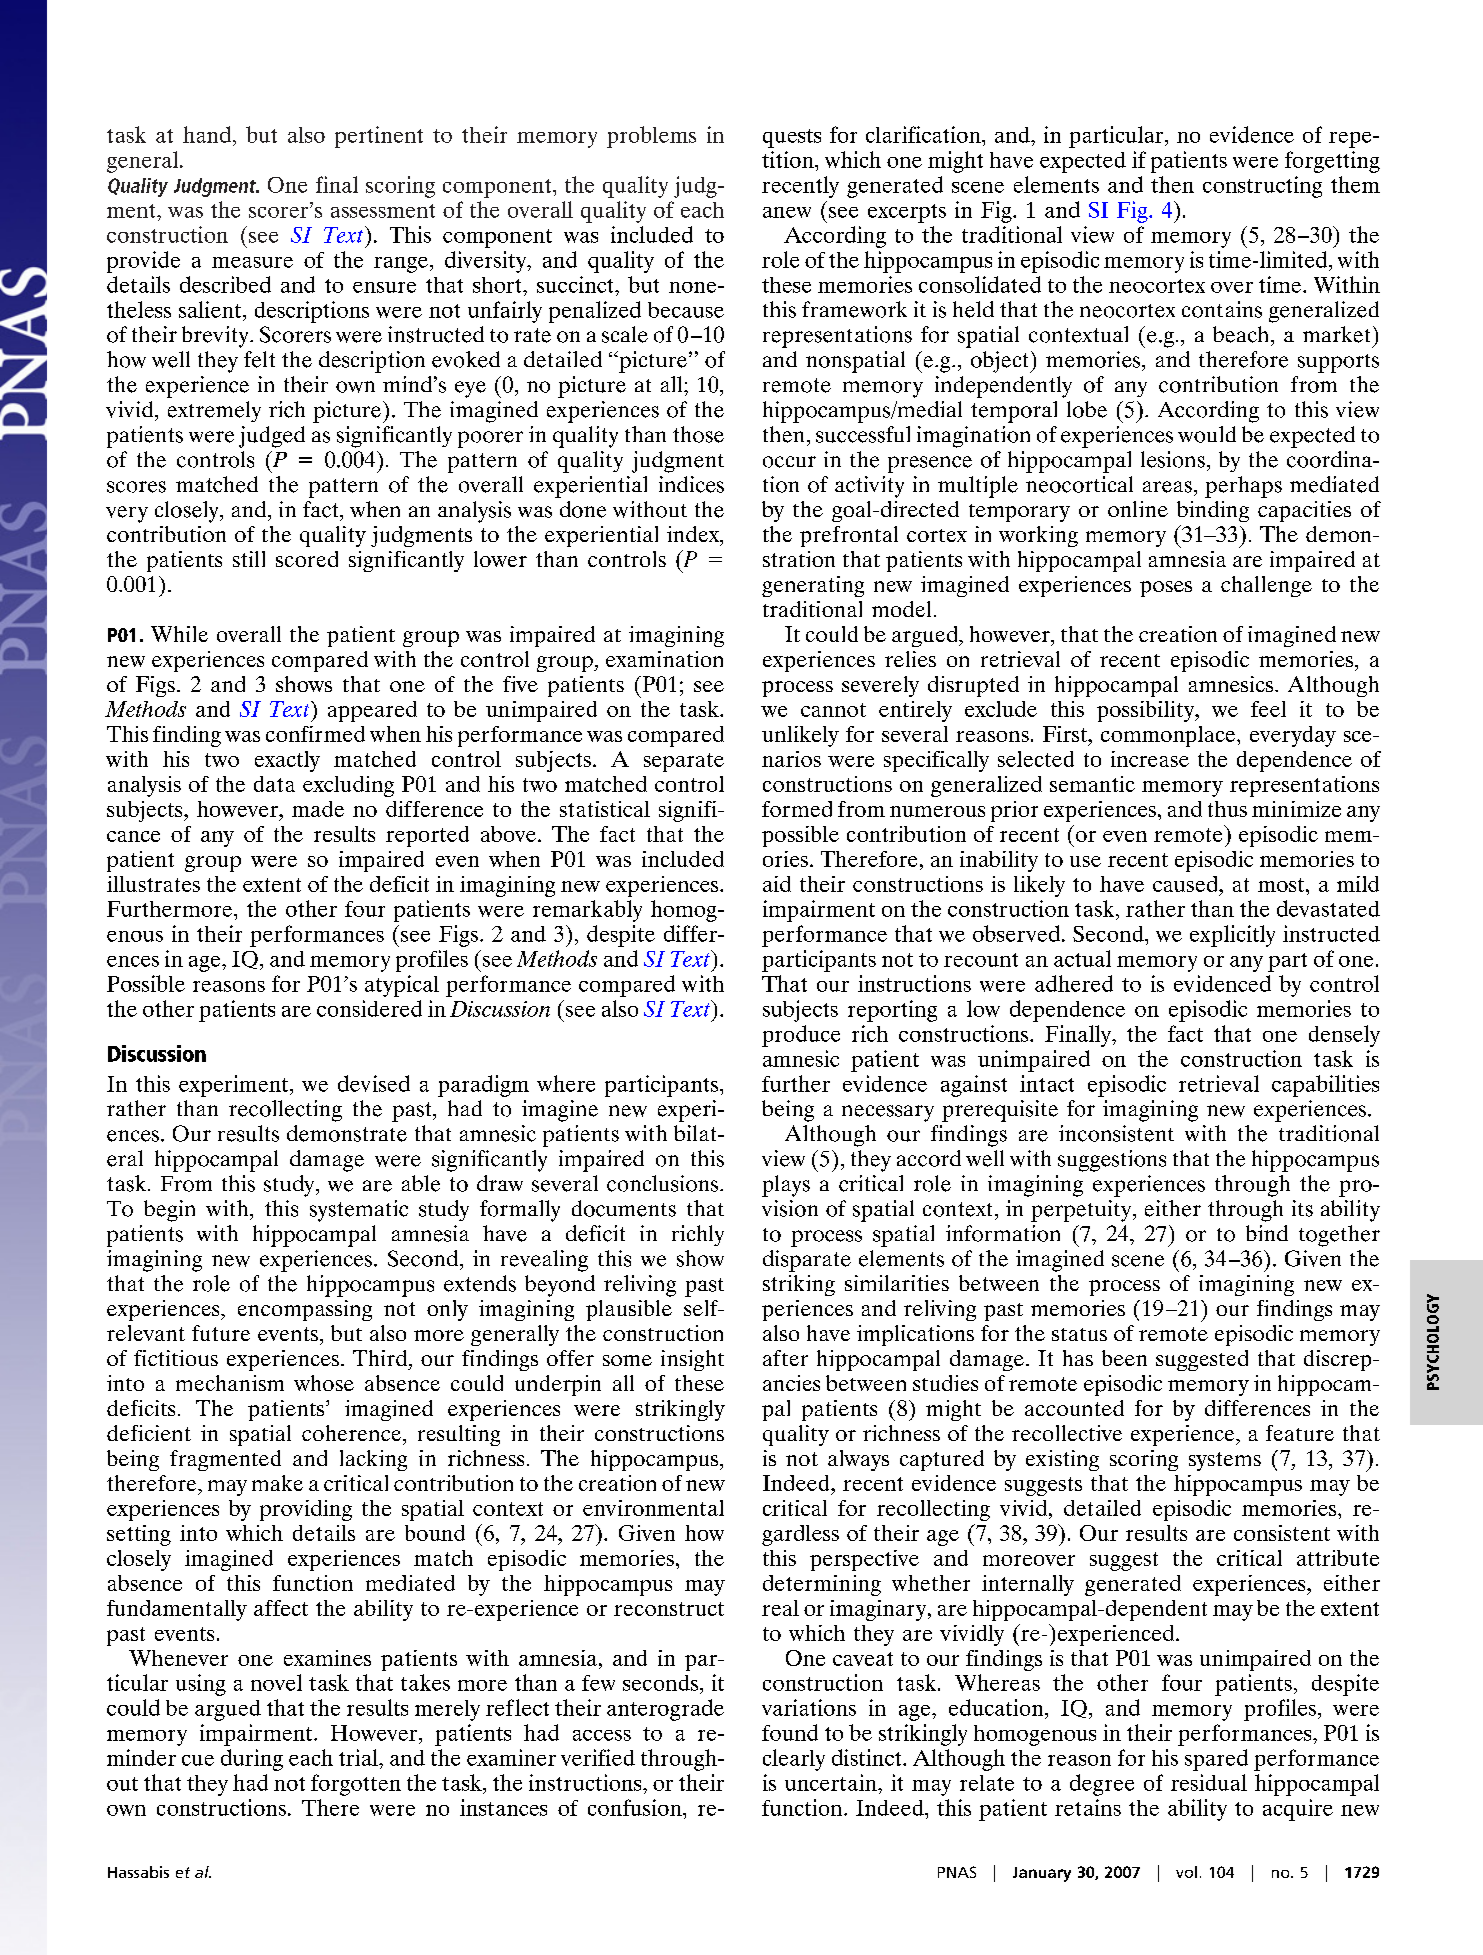 The height and width of the document is (1955, 1483). I want to click on forgotten, so click(356, 1785).
